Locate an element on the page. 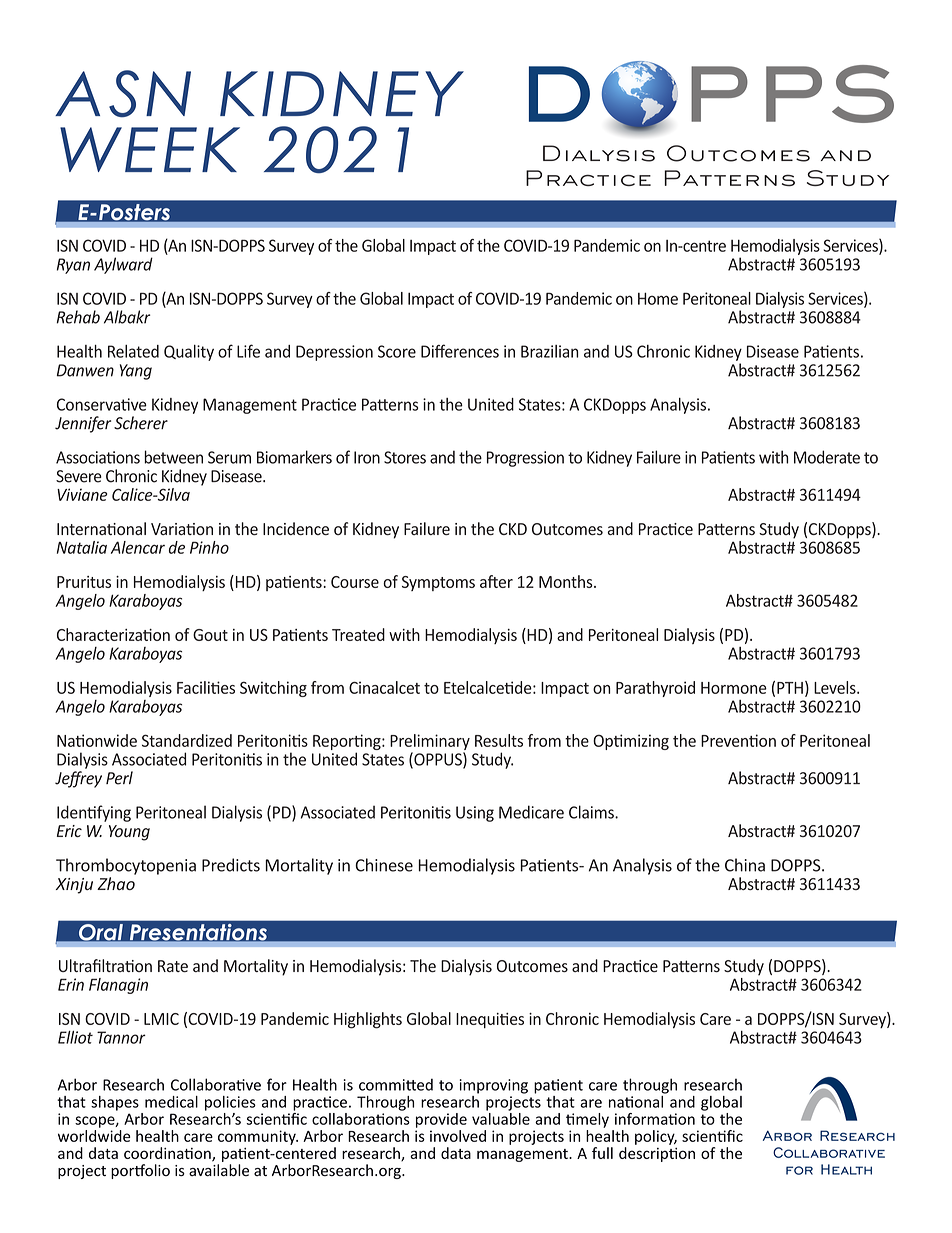 The height and width of the image is (1233, 952). Prevention is located at coordinates (738, 740).
